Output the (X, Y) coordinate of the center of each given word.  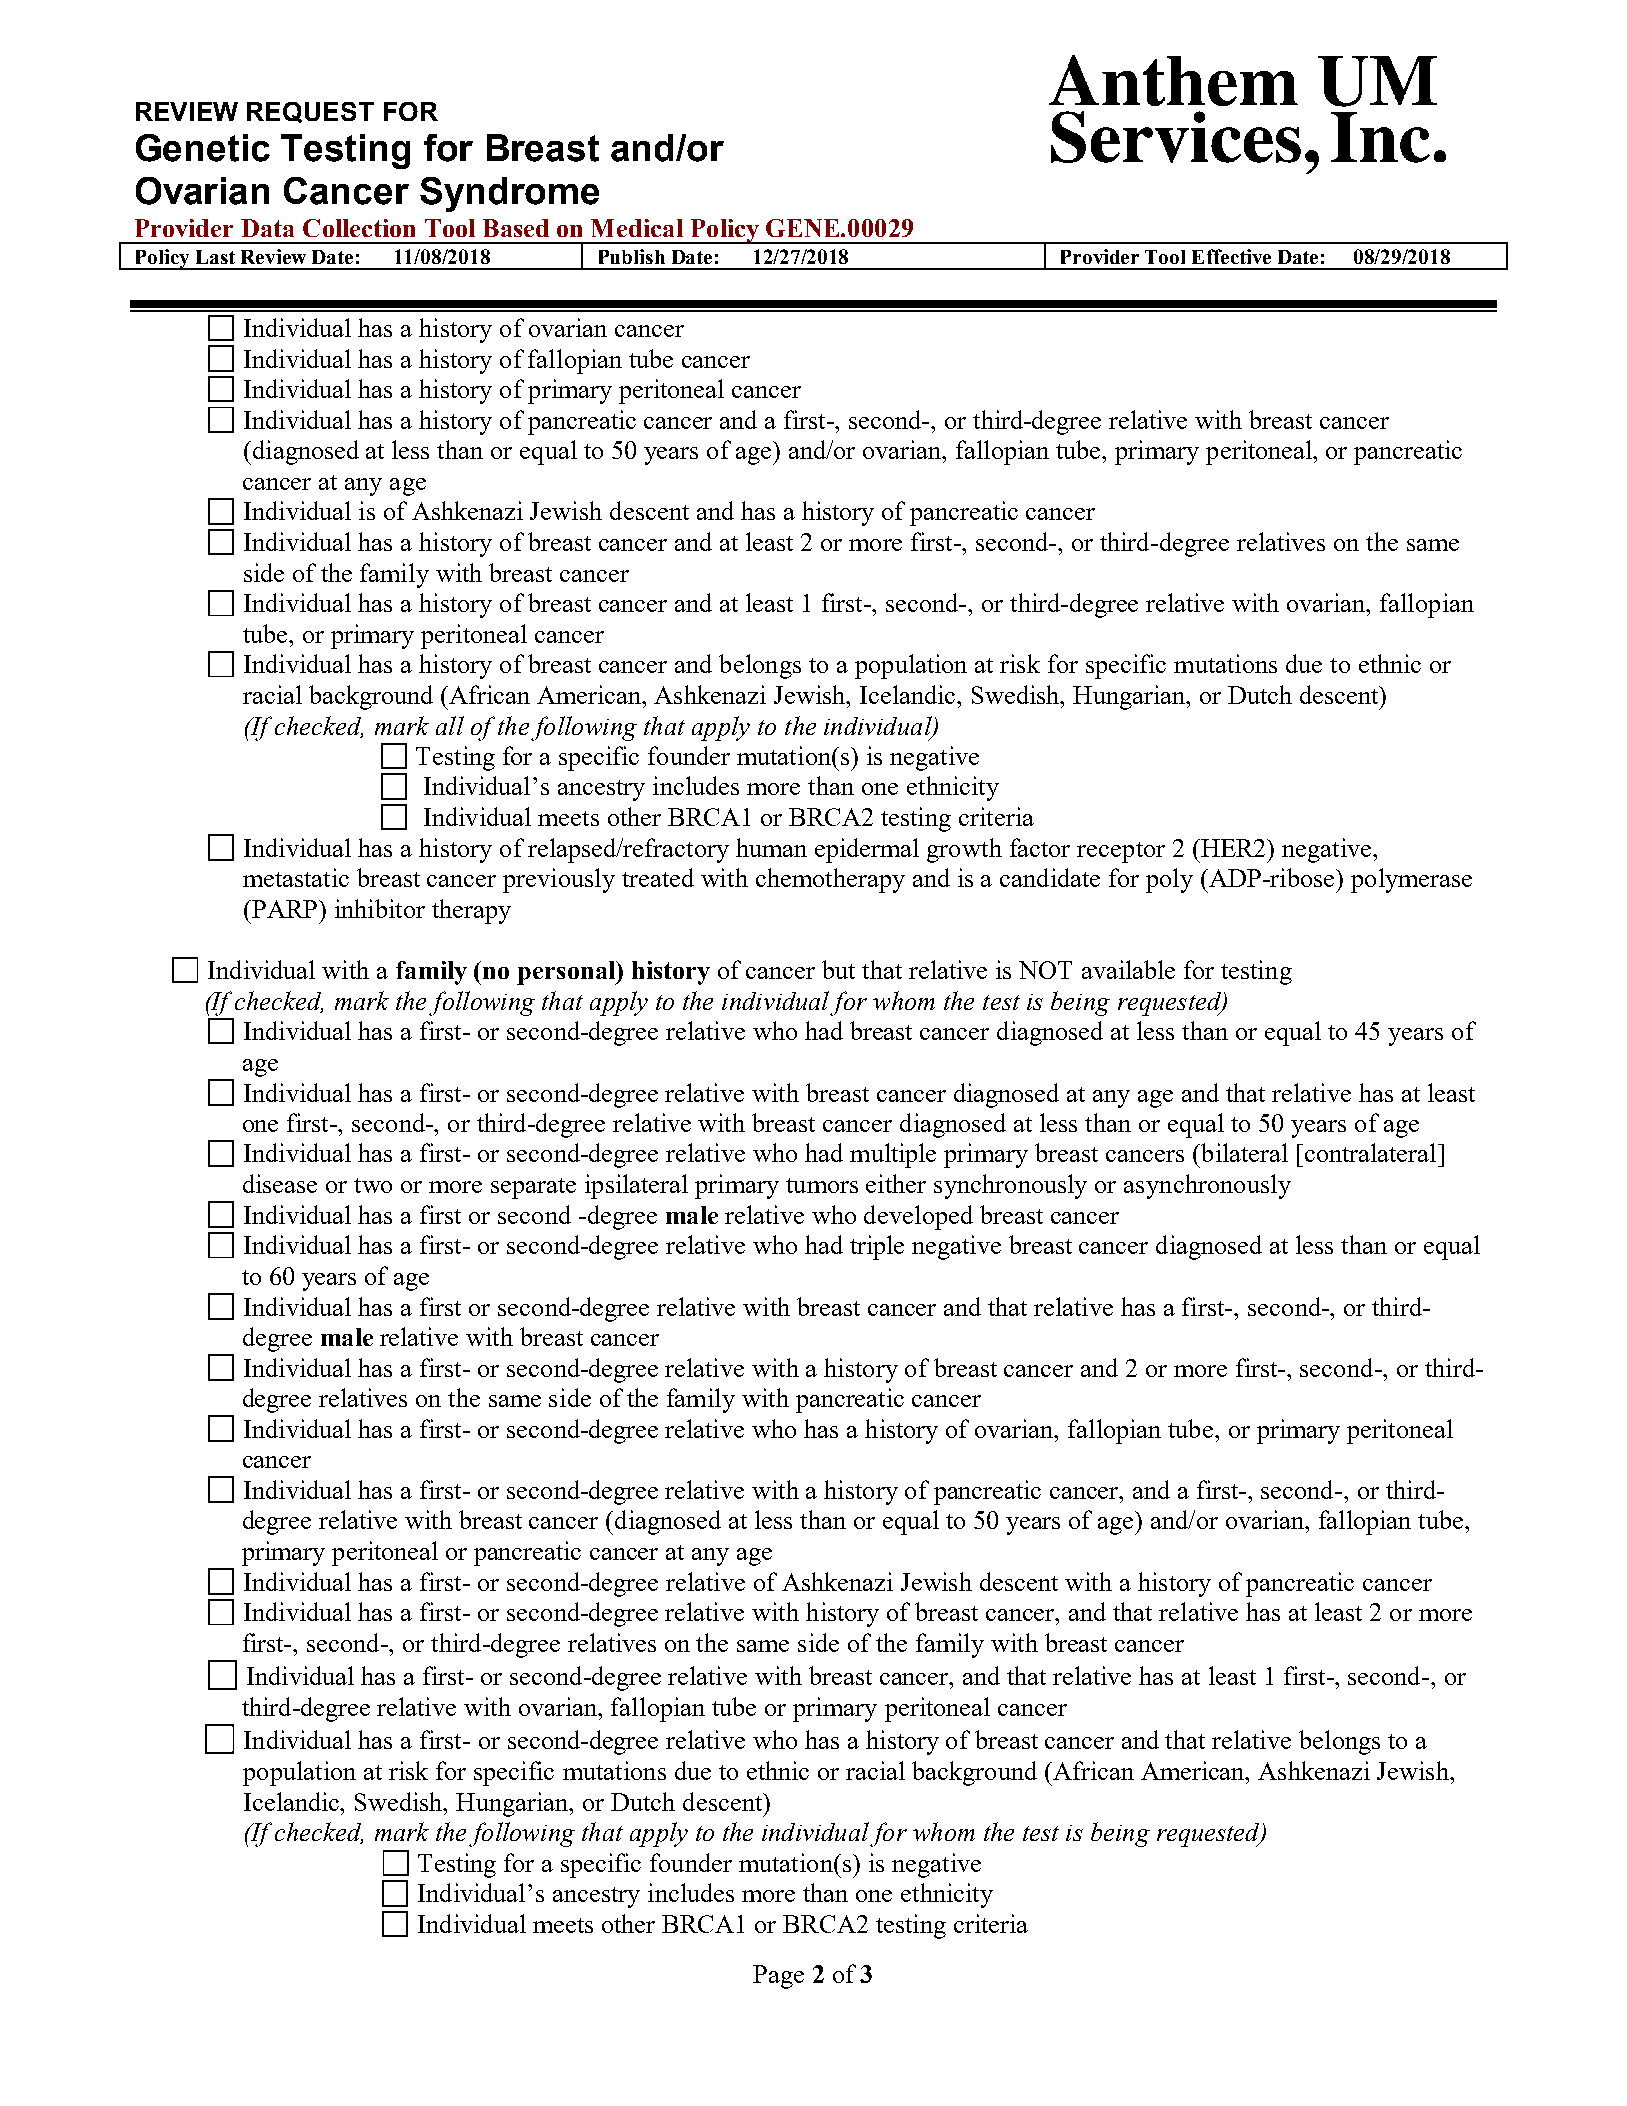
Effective (1231, 256)
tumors (822, 1185)
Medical (637, 228)
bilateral (1243, 1152)
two (373, 1185)
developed (918, 1217)
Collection (359, 228)
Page (778, 1977)
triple (877, 1247)
